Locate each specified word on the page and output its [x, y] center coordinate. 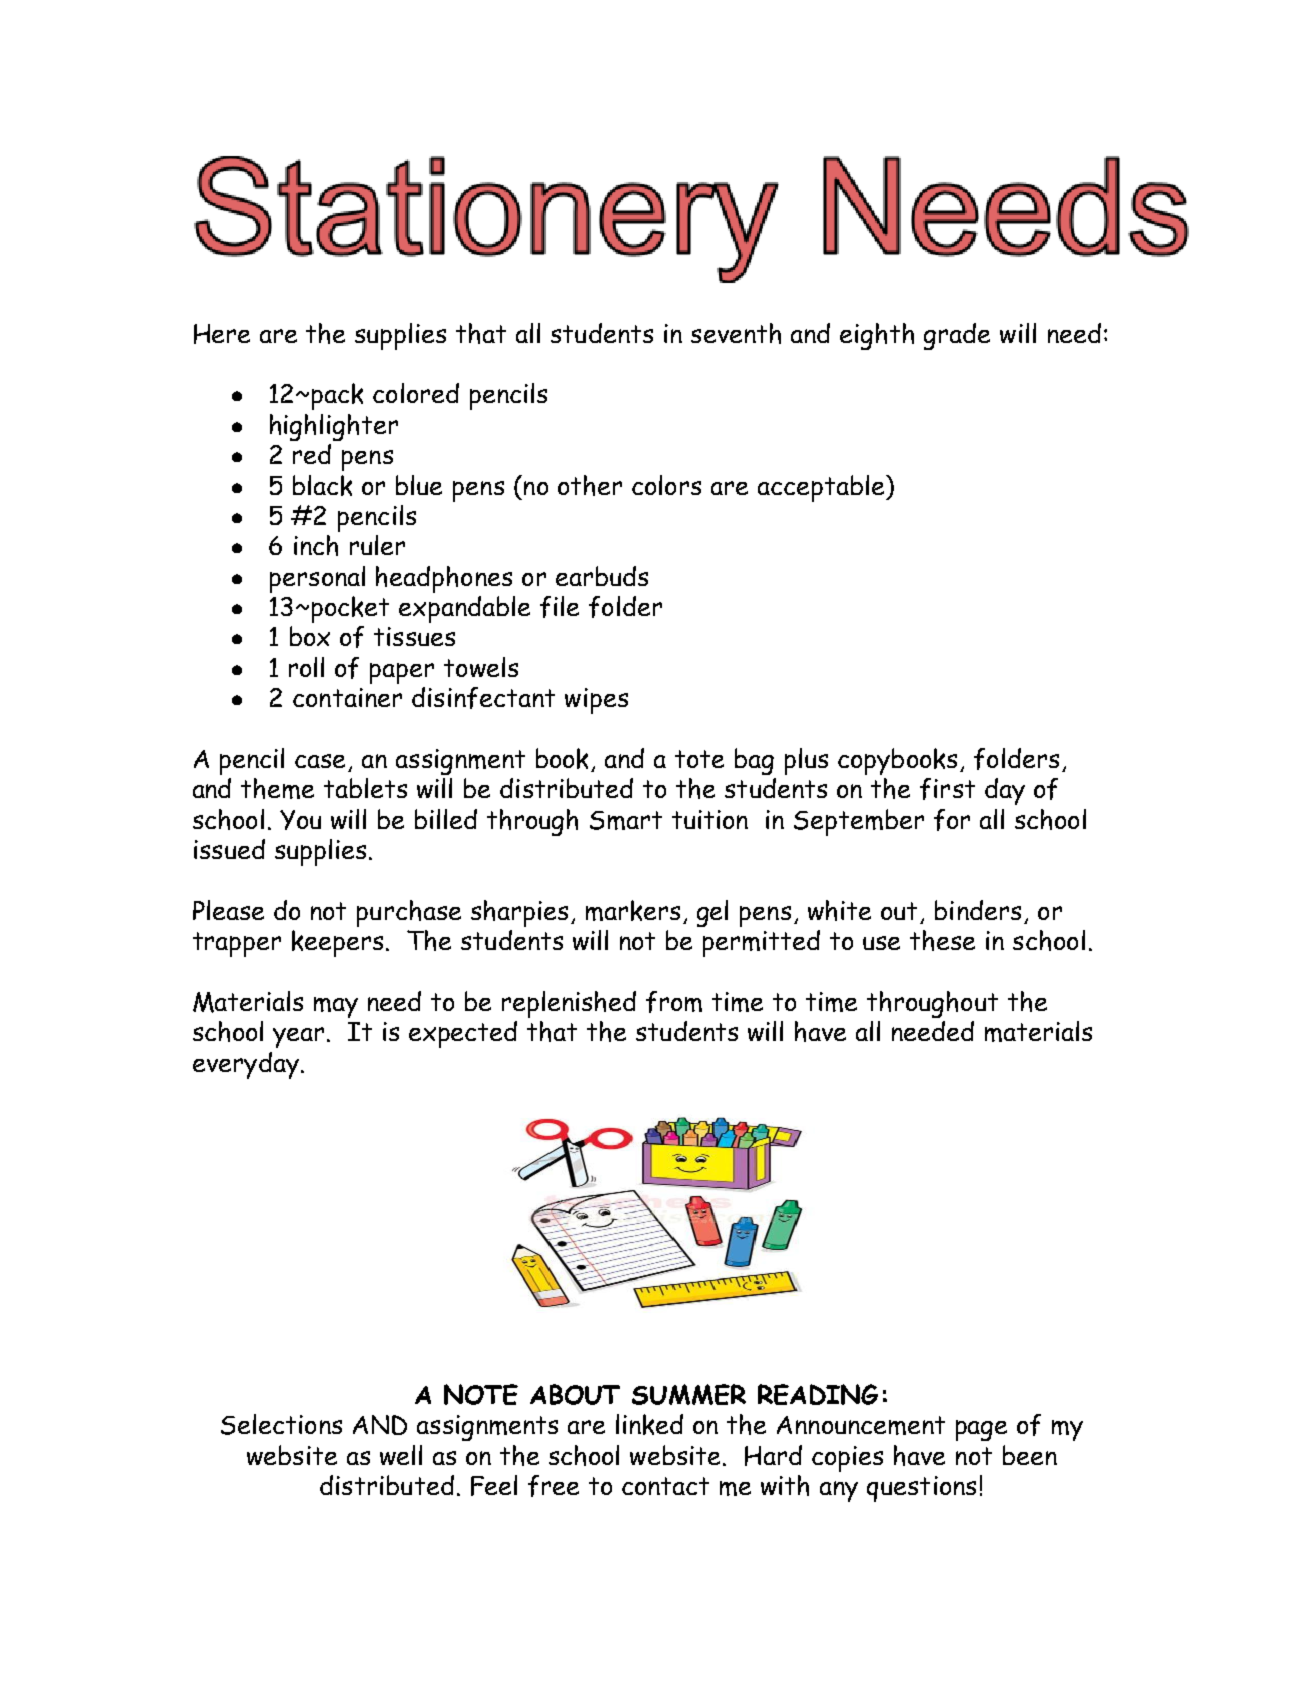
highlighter [334, 427]
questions [921, 1489]
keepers [337, 943]
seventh [736, 333]
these [942, 940]
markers [633, 910]
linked [649, 1424]
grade [957, 336]
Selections [281, 1424]
